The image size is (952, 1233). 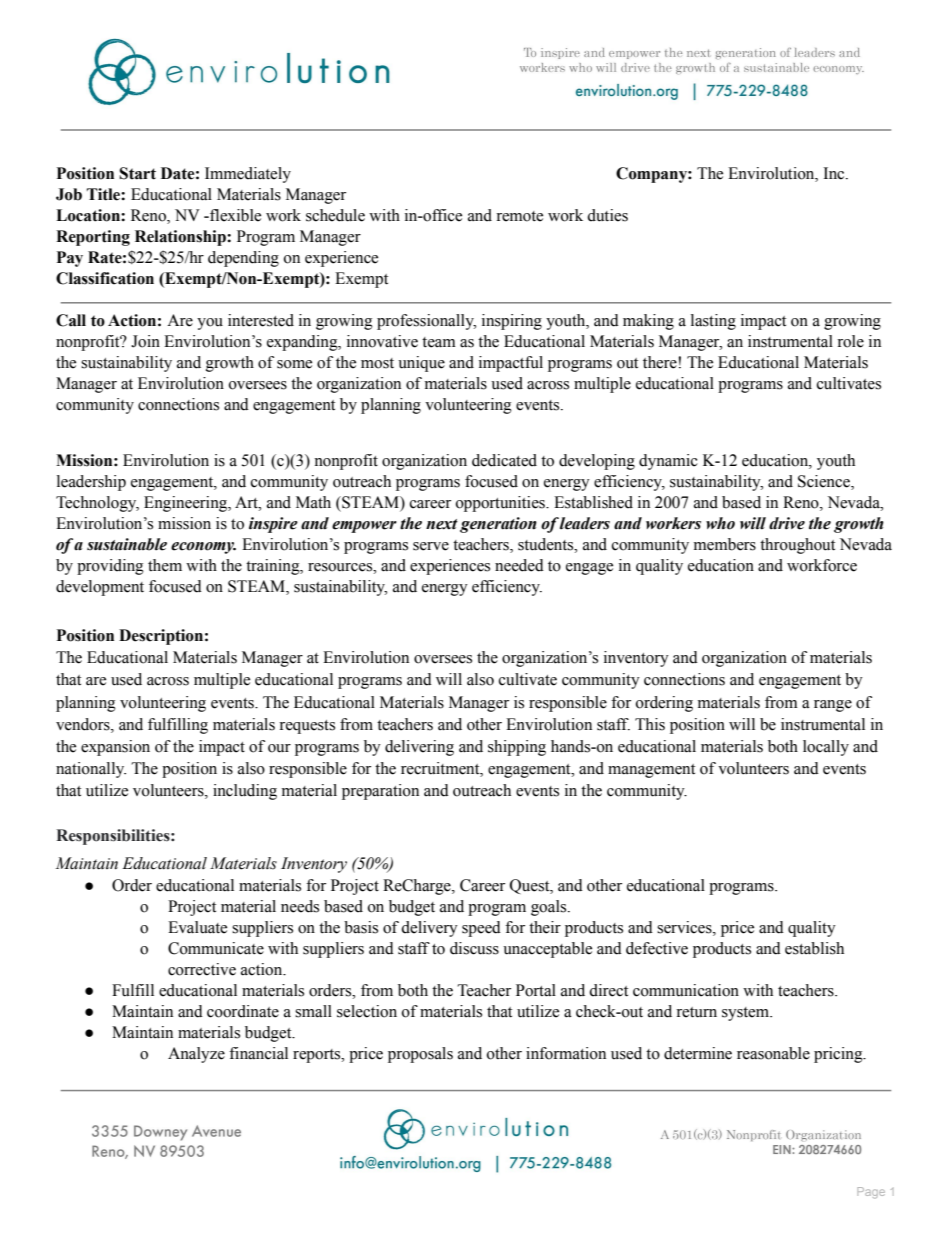 I want to click on shipping, so click(x=517, y=748).
